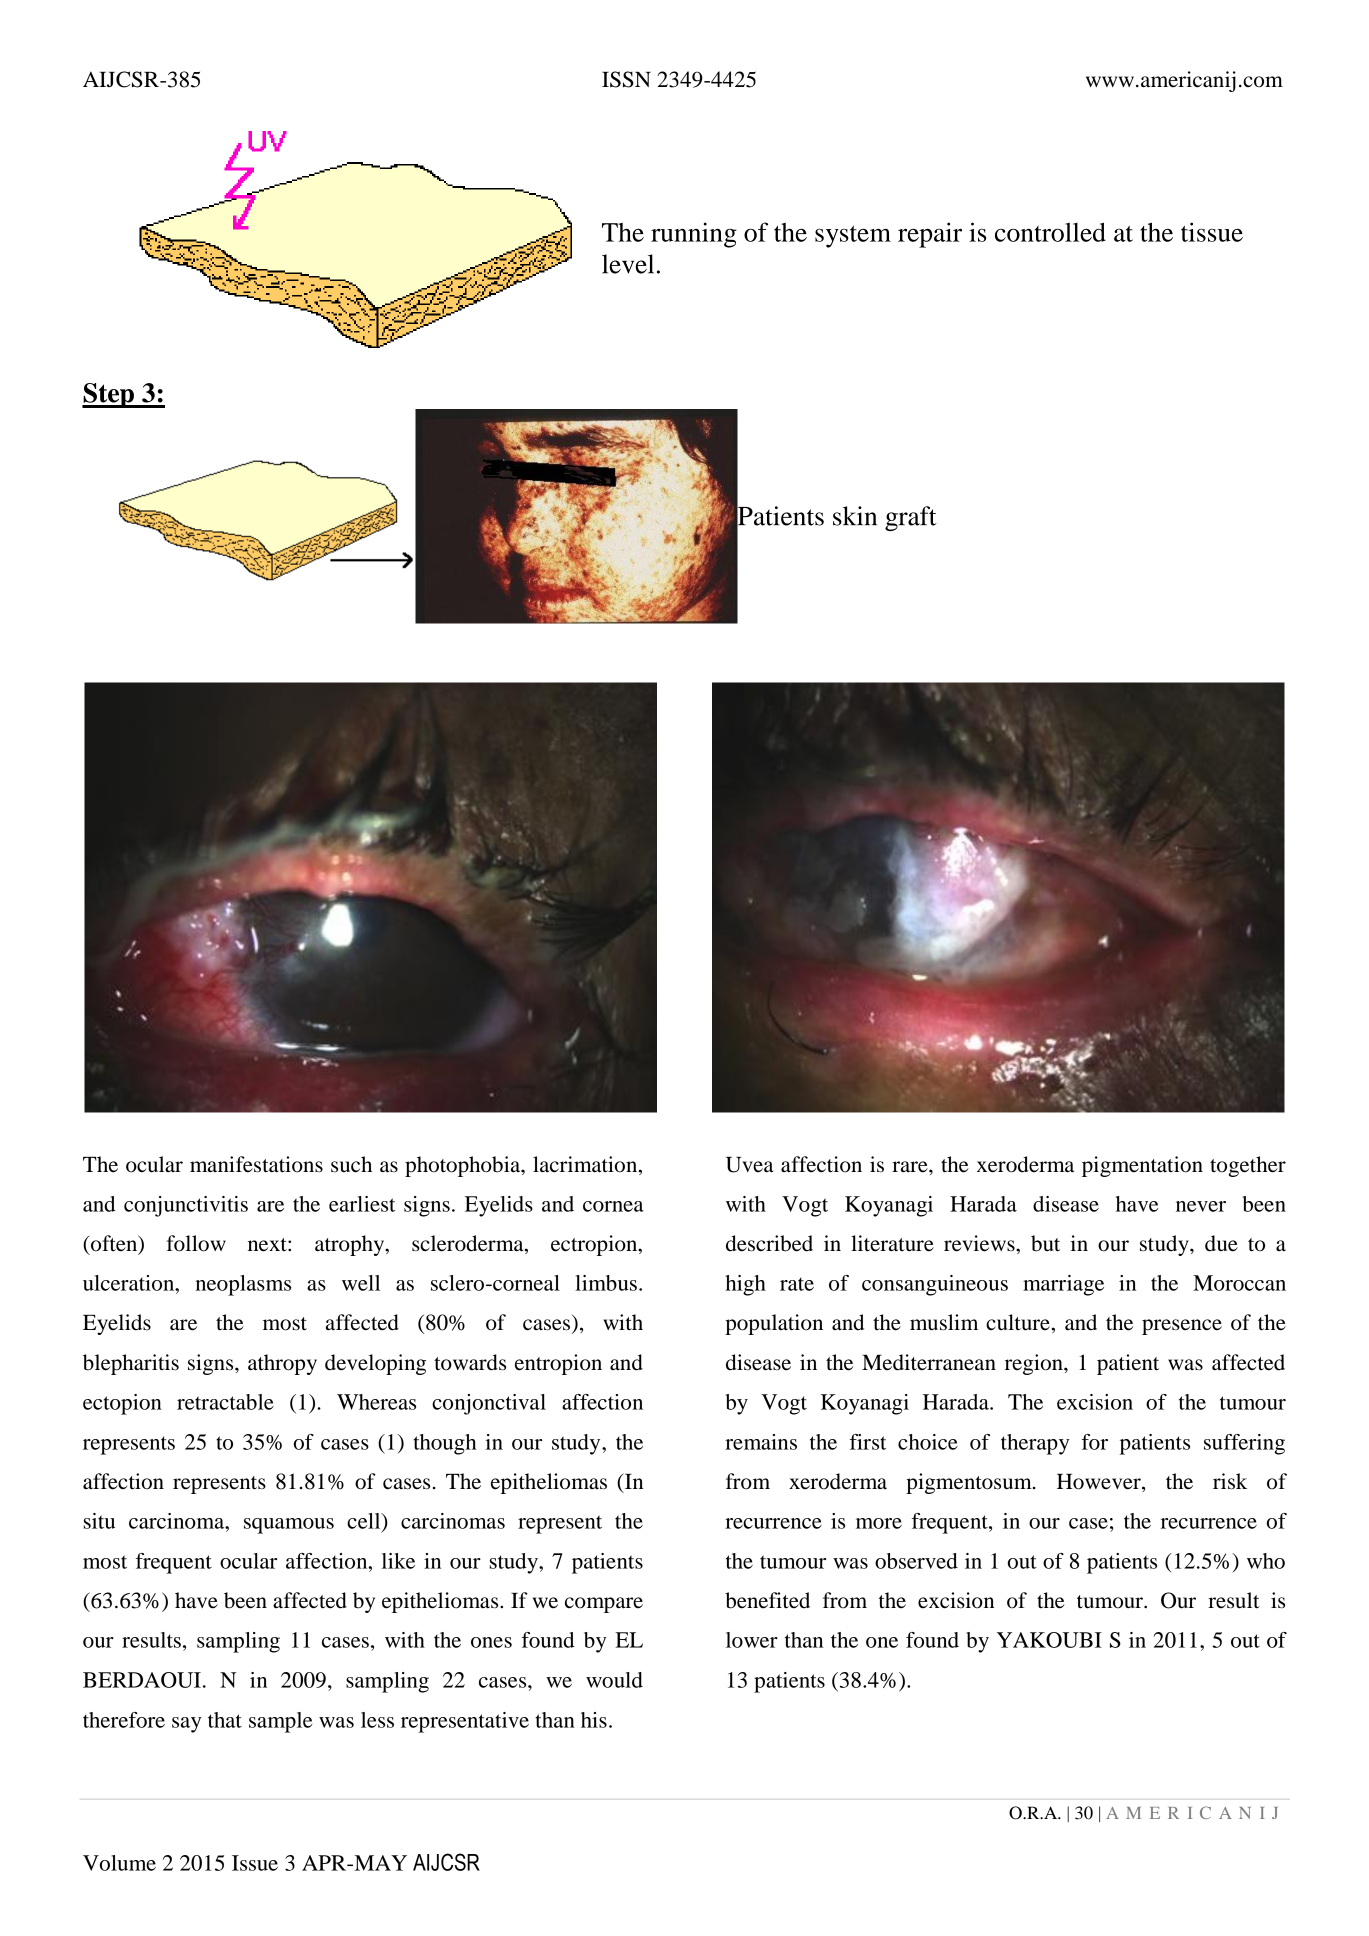 The width and height of the document is (1369, 1936). What do you see at coordinates (1035, 1364) in the document?
I see `region` at bounding box center [1035, 1364].
